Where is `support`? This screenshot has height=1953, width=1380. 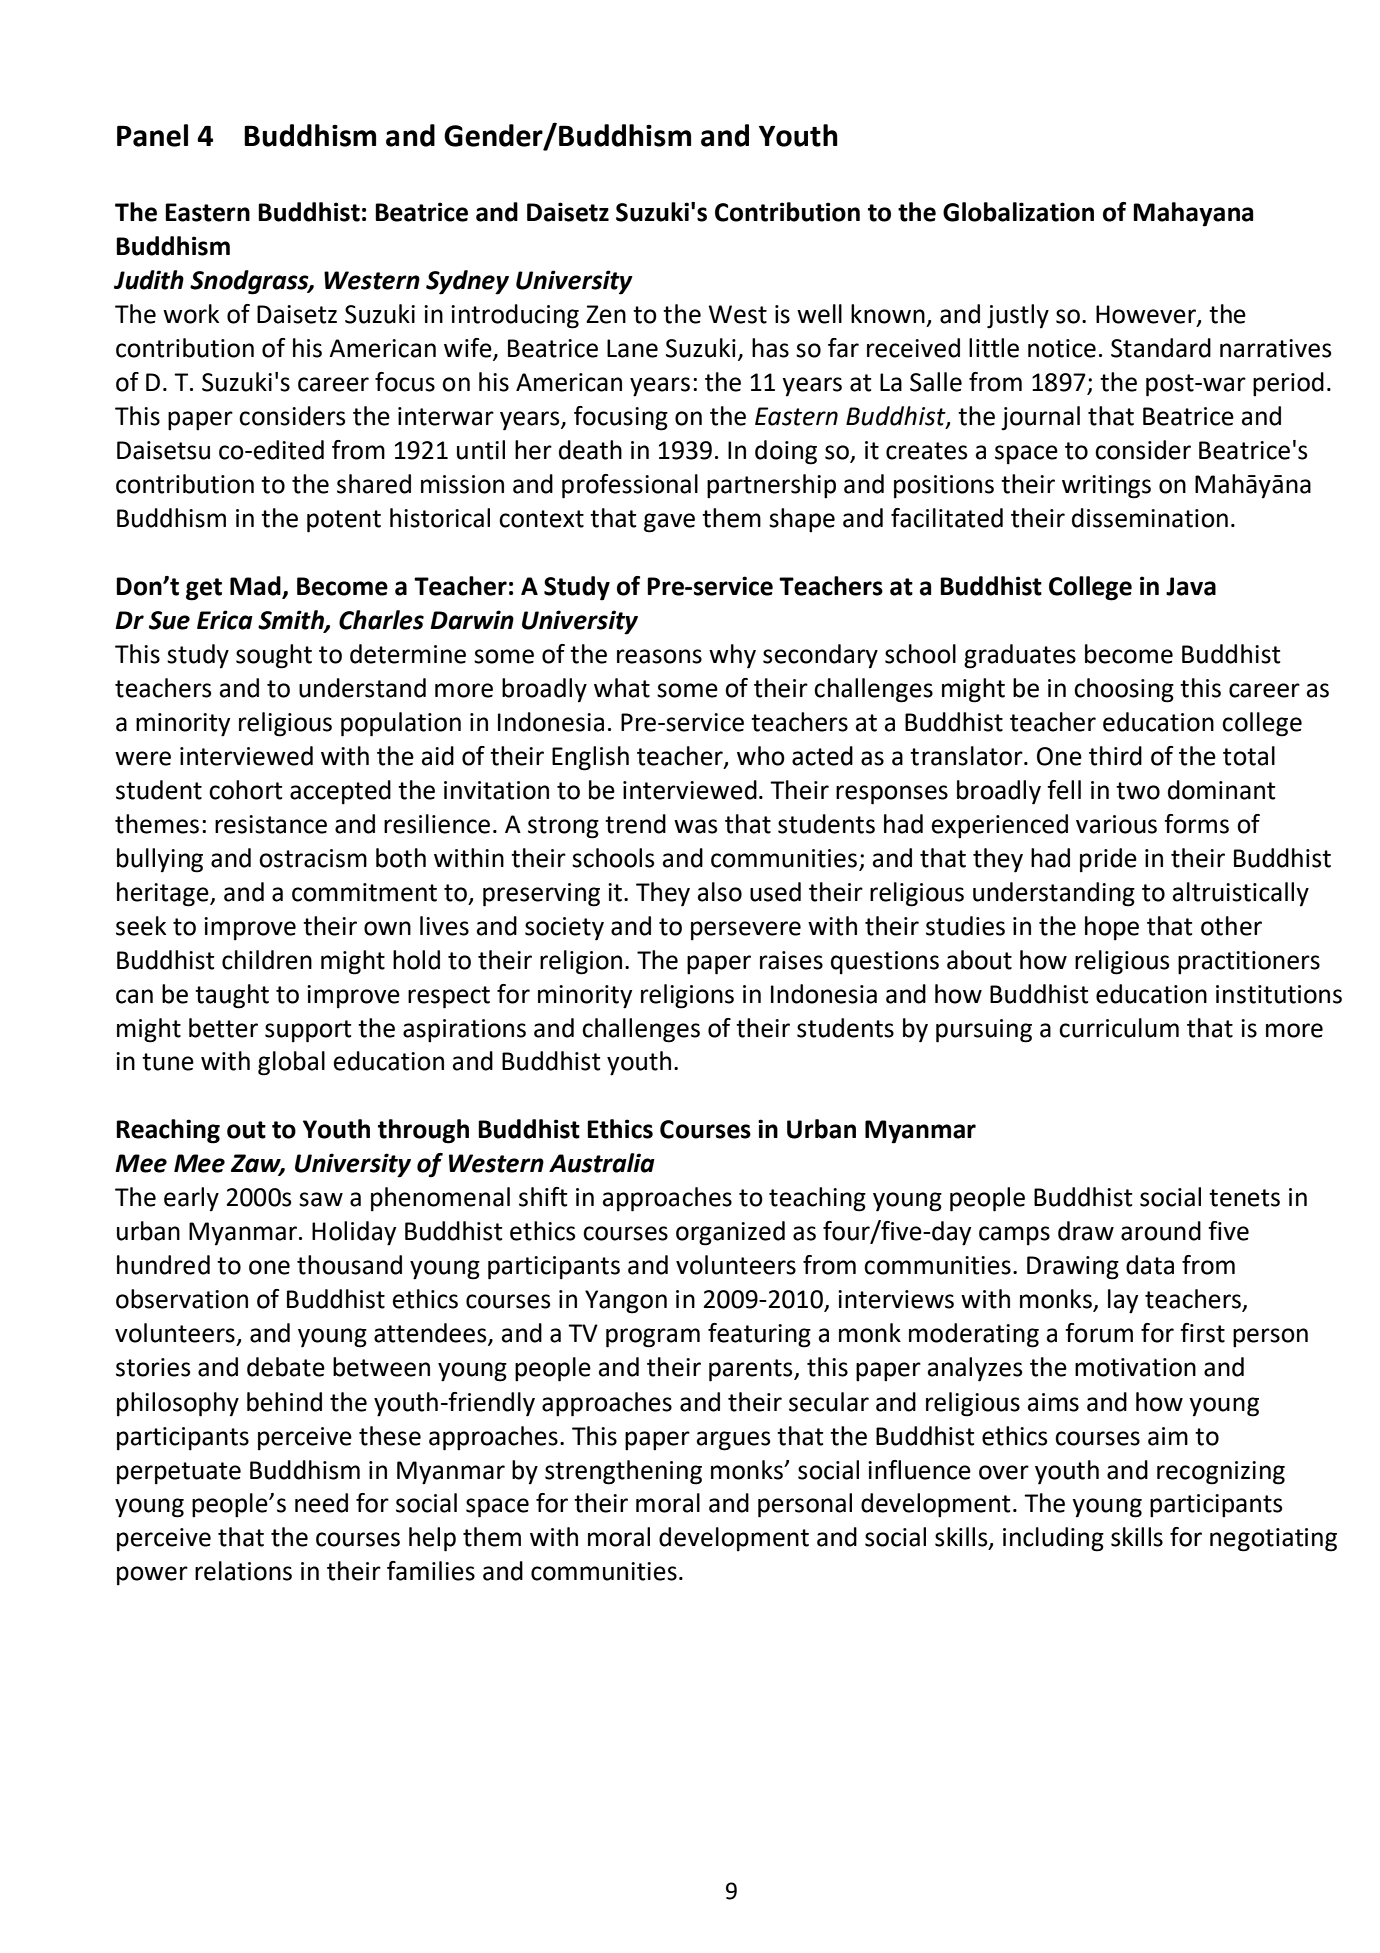
support is located at coordinates (308, 1031).
